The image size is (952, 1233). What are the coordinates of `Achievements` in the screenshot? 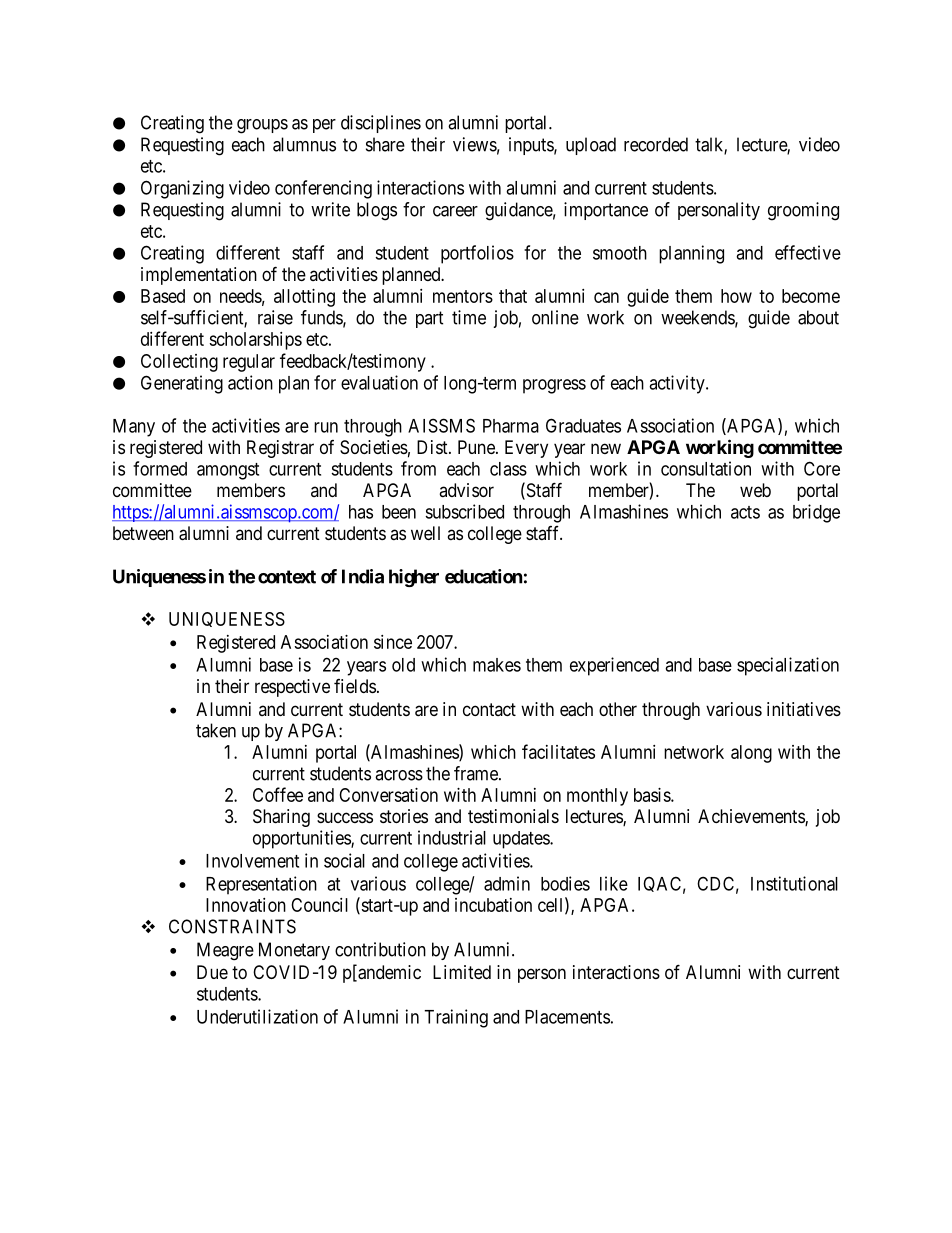 It's located at (752, 817).
